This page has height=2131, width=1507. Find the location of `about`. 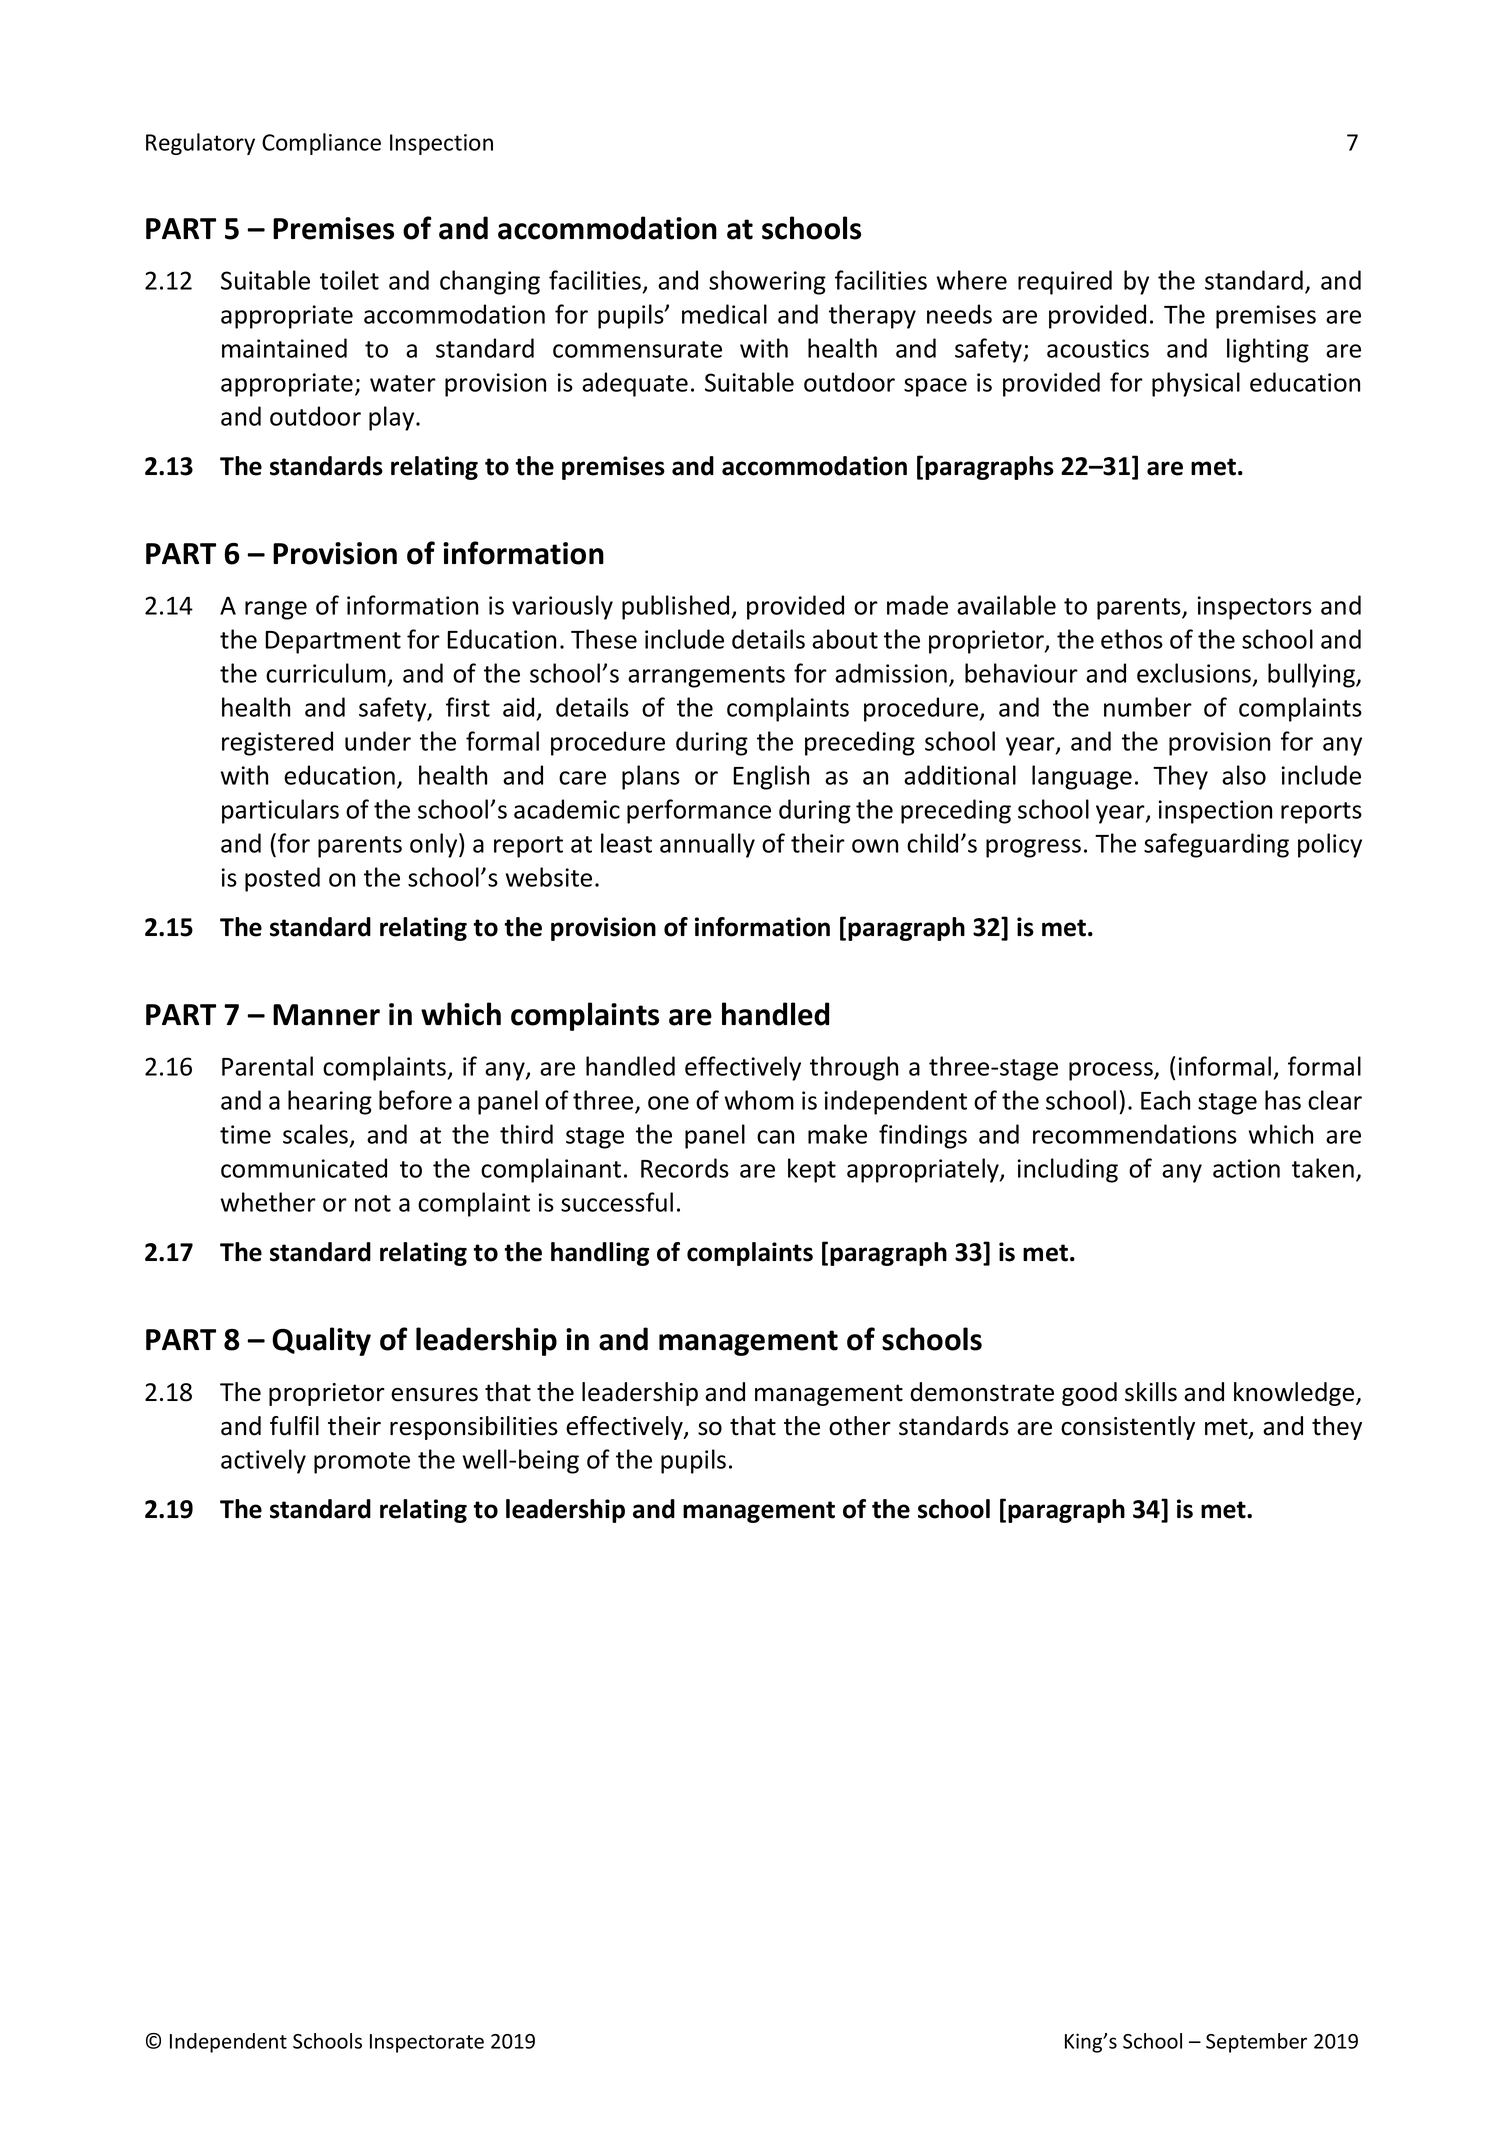

about is located at coordinates (845, 639).
